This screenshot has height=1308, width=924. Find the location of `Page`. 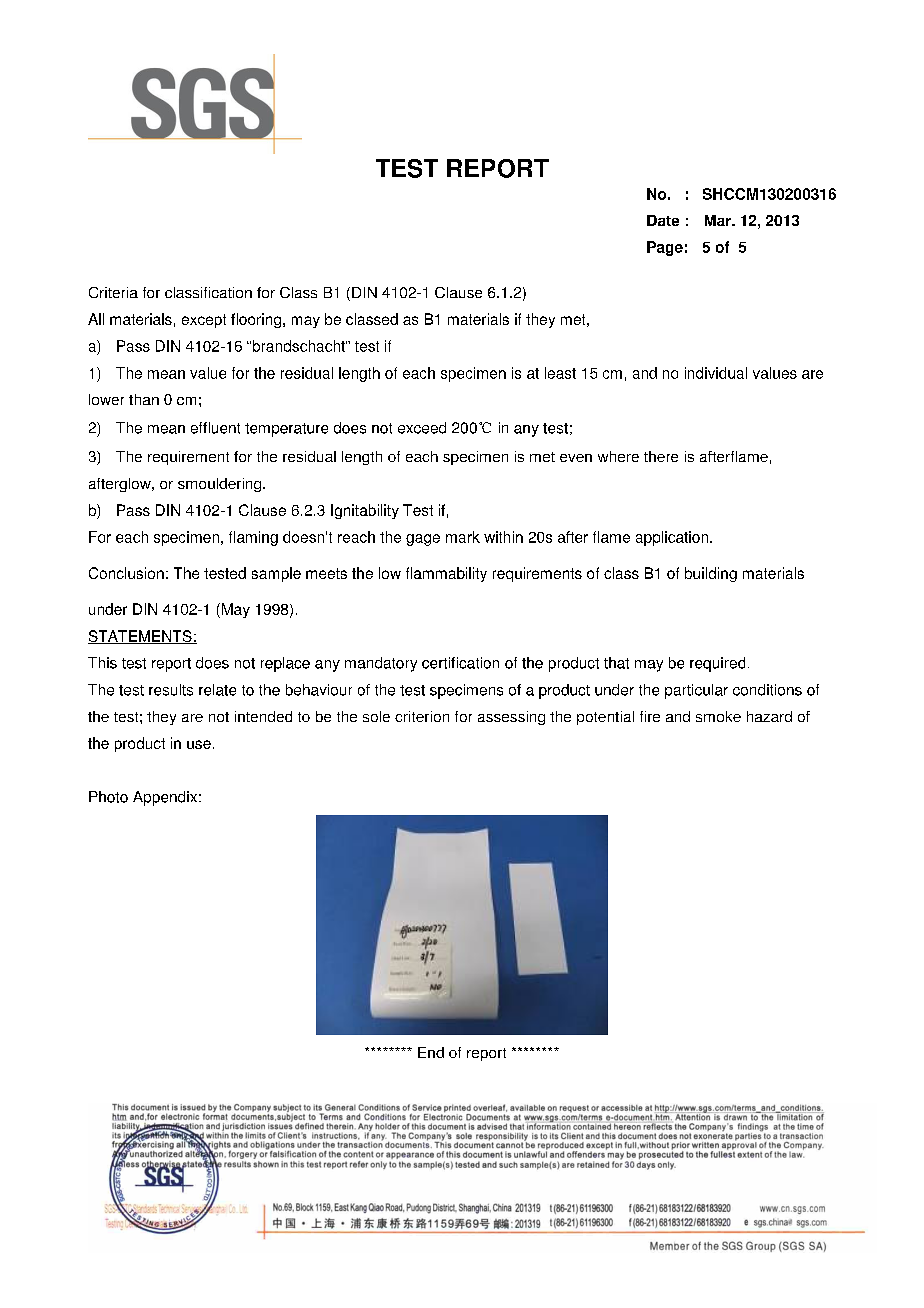

Page is located at coordinates (665, 248).
